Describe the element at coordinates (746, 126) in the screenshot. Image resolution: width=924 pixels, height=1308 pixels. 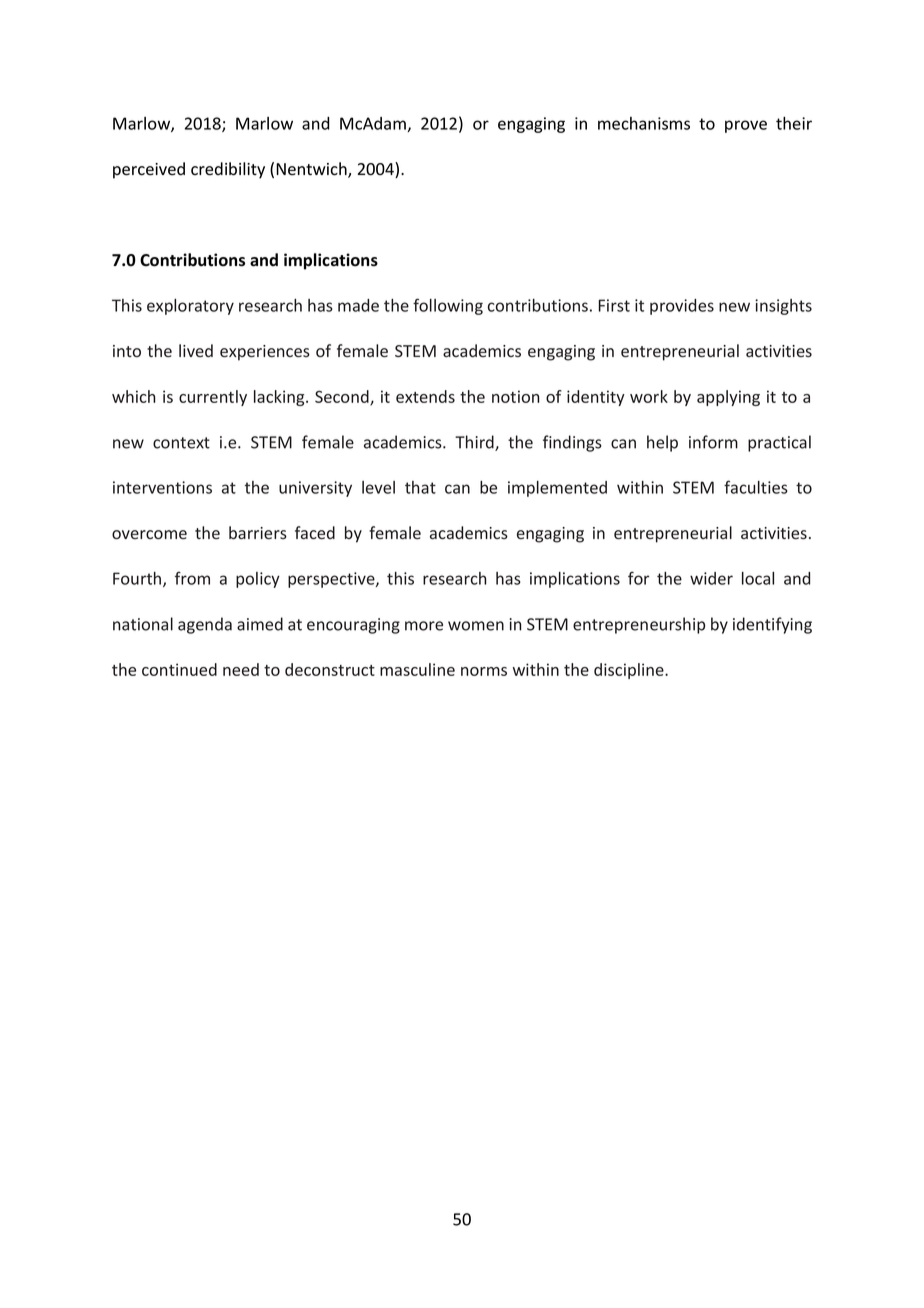
I see `prove` at that location.
